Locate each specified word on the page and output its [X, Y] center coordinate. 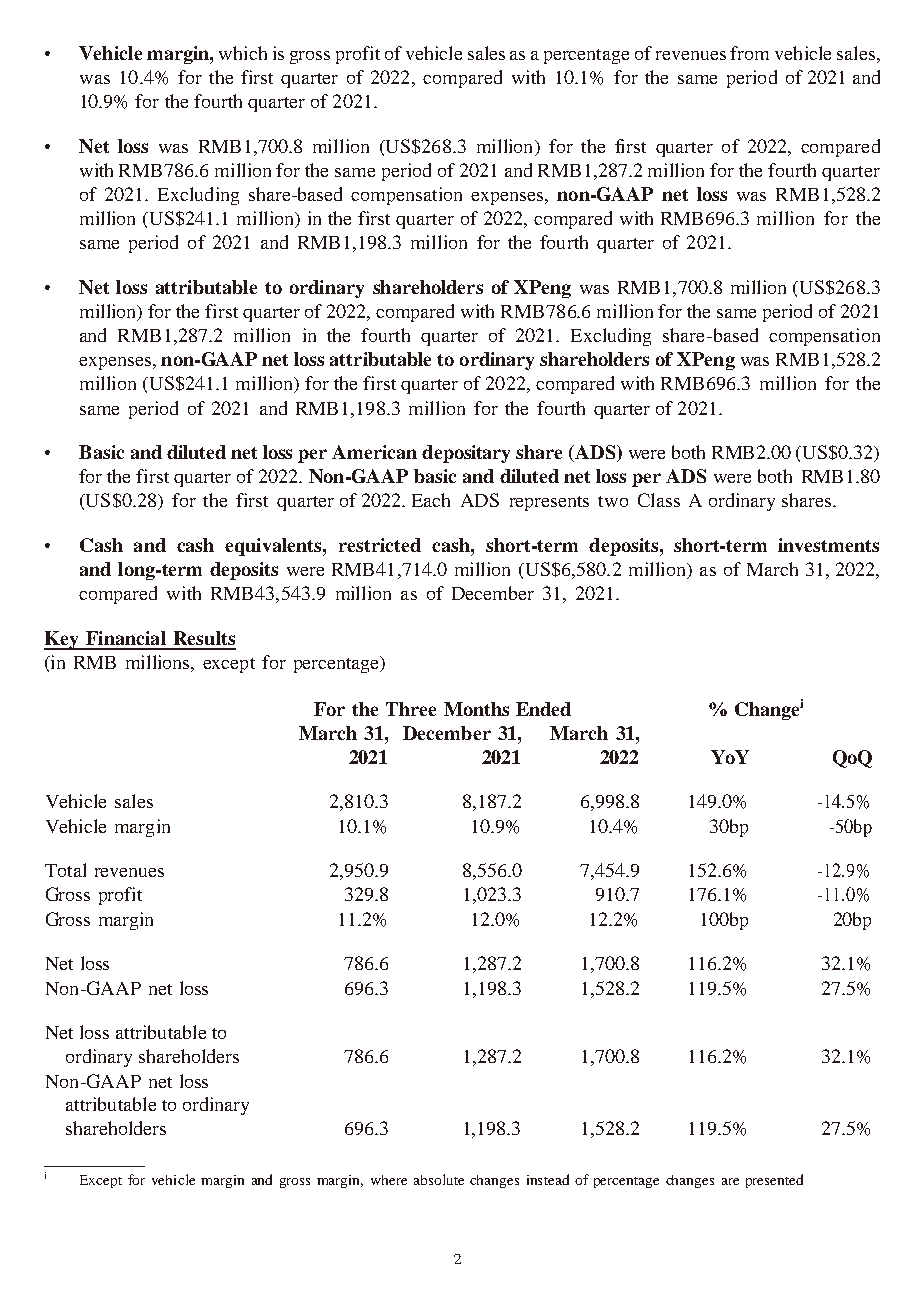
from [749, 53]
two [613, 501]
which [243, 53]
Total [65, 870]
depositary [466, 454]
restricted [380, 545]
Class [659, 500]
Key [62, 640]
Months [476, 709]
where [389, 1180]
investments [828, 545]
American [374, 452]
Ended [543, 709]
